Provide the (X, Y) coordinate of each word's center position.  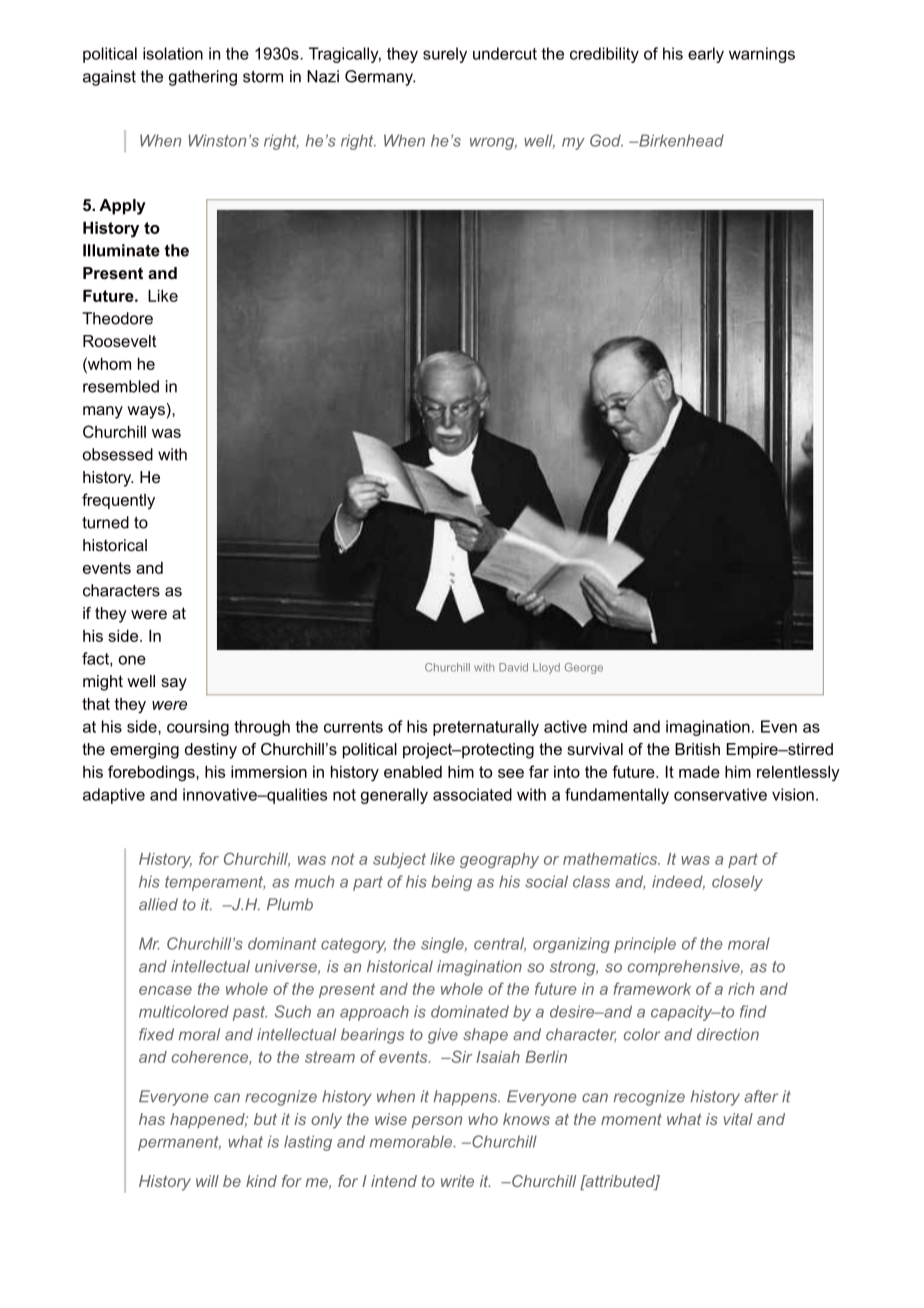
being (452, 883)
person (437, 1122)
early (706, 55)
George (584, 668)
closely (737, 883)
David (513, 667)
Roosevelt (119, 341)
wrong (493, 143)
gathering (203, 78)
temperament (215, 883)
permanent (179, 1143)
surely (445, 55)
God (606, 140)
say (174, 684)
